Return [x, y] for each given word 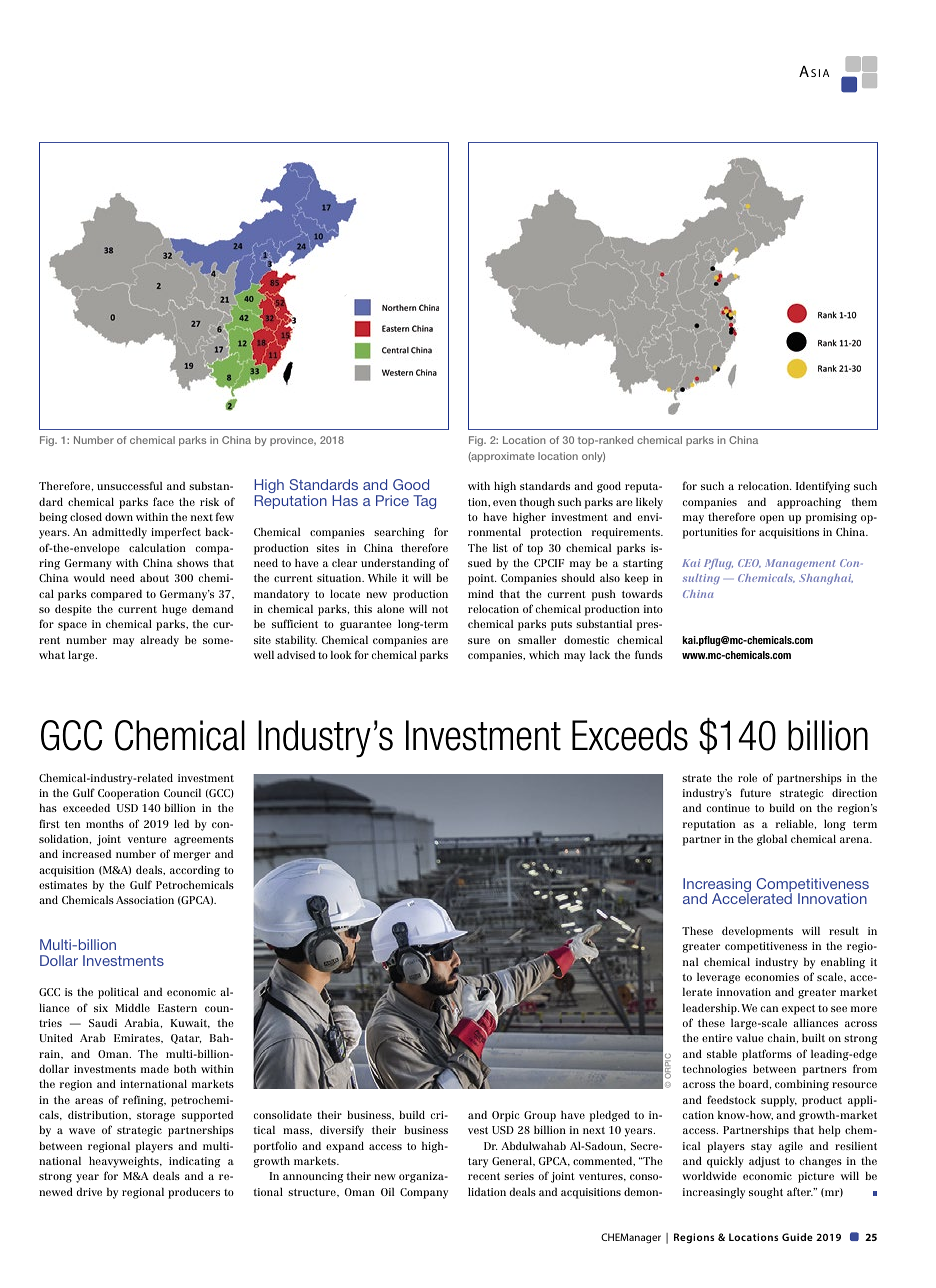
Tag [424, 502]
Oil [387, 1191]
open [772, 519]
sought [766, 1193]
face [163, 501]
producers [194, 1193]
